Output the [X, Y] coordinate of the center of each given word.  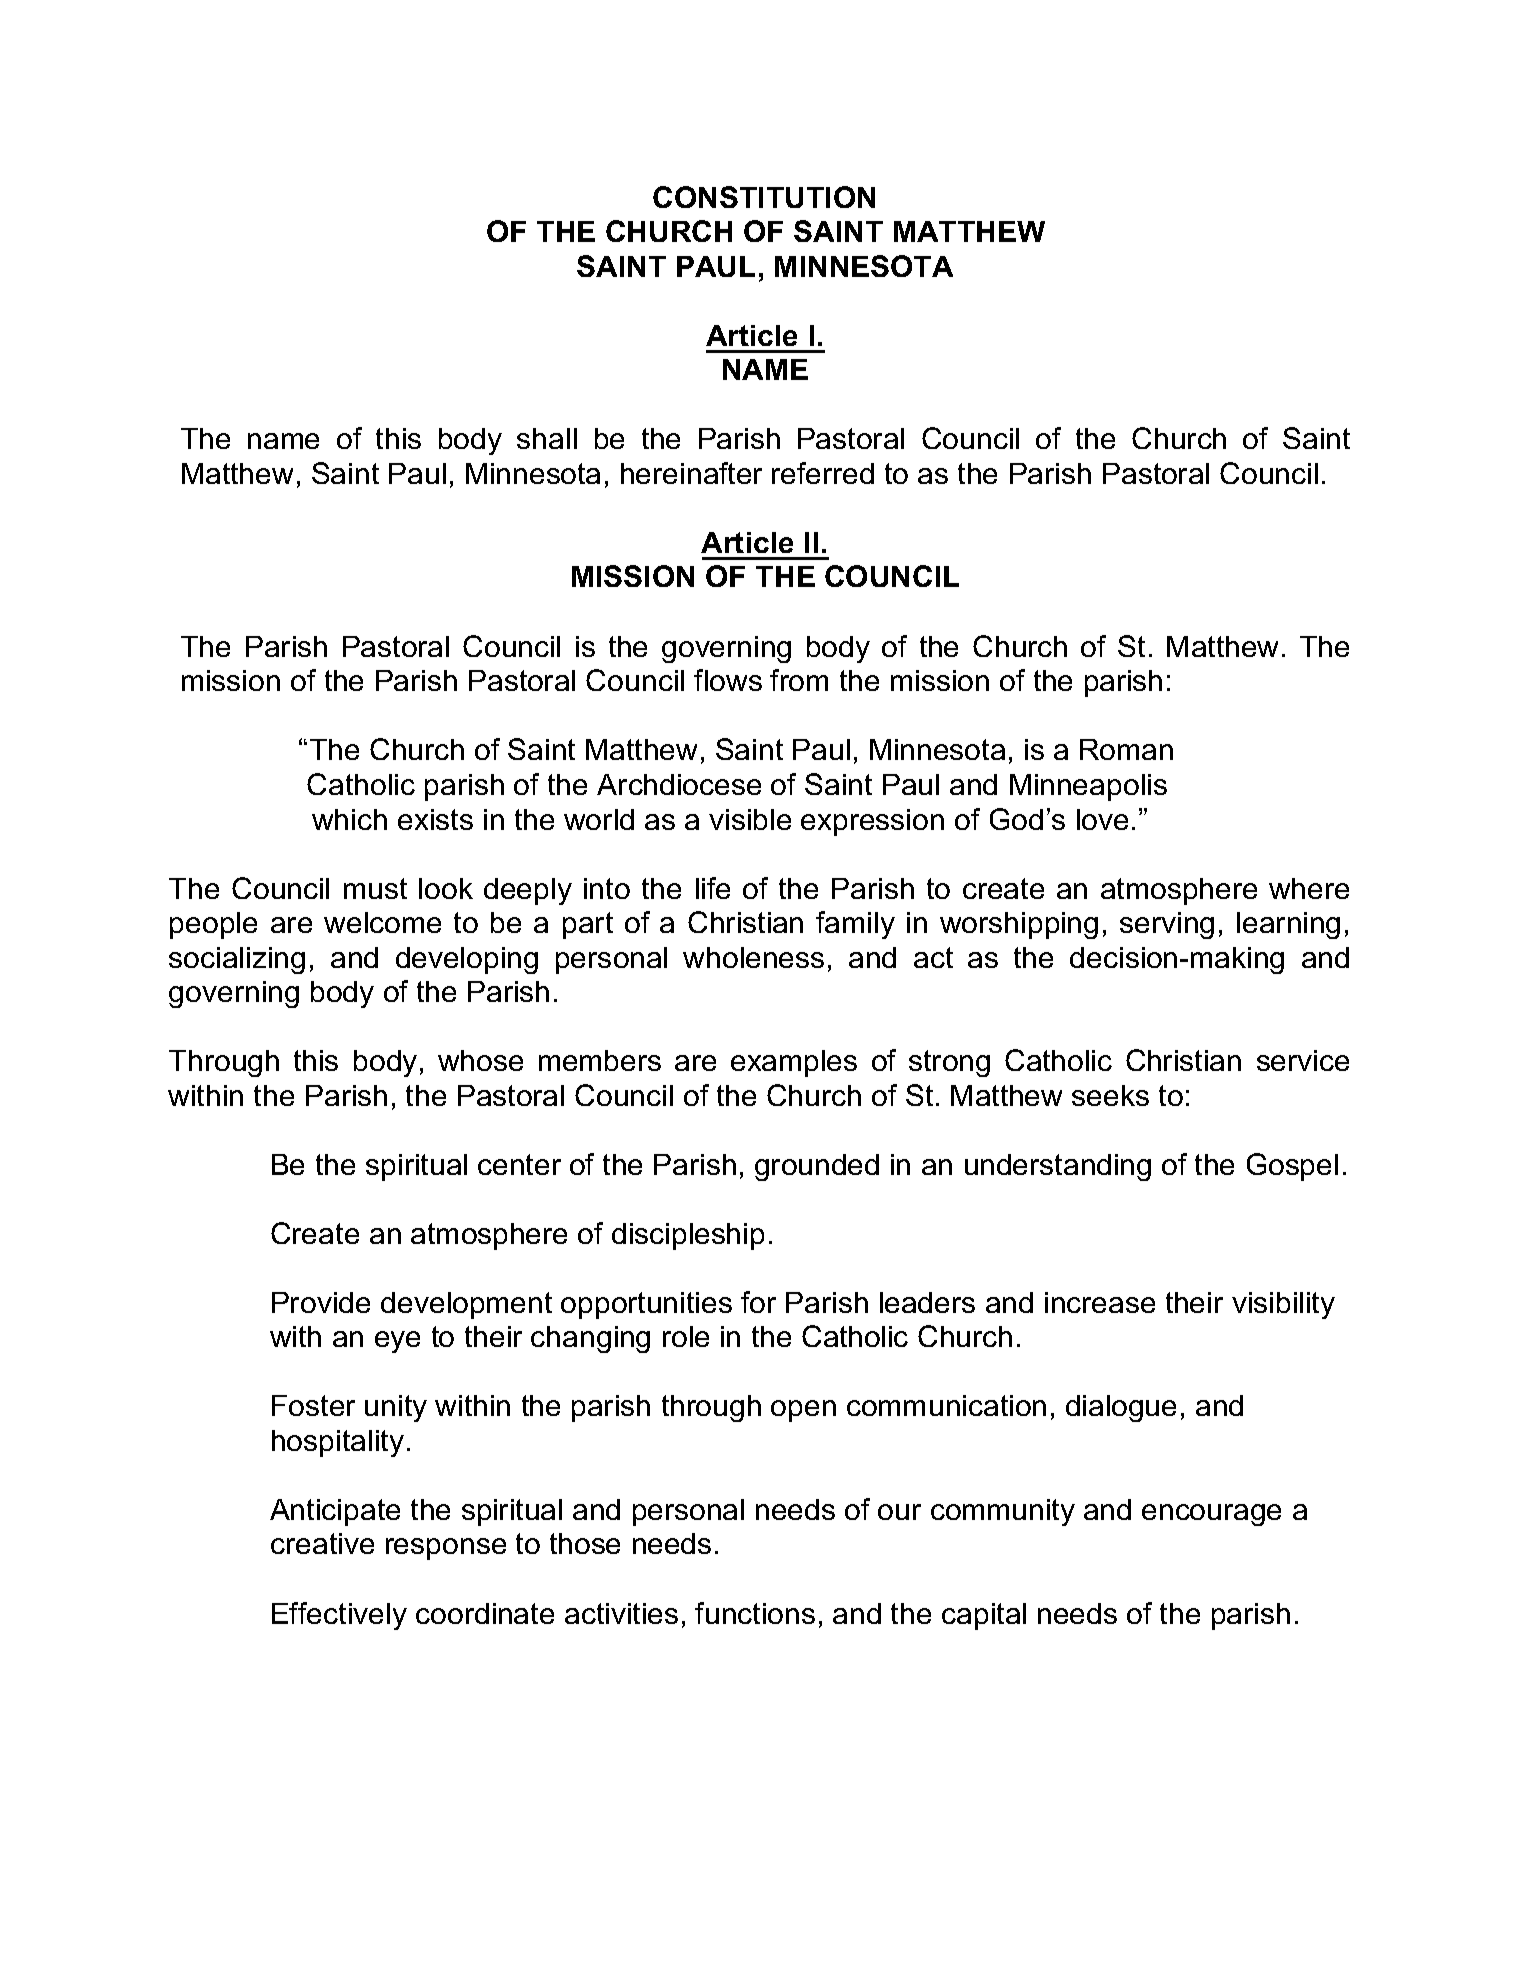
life [713, 888]
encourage [1211, 1515]
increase [1100, 1302]
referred [823, 473]
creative [322, 1543]
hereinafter [691, 473]
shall [547, 438]
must [375, 888]
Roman [1126, 749]
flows [728, 680]
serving [1167, 925]
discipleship [688, 1236]
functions [755, 1613]
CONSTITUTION [764, 197]
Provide [321, 1302]
